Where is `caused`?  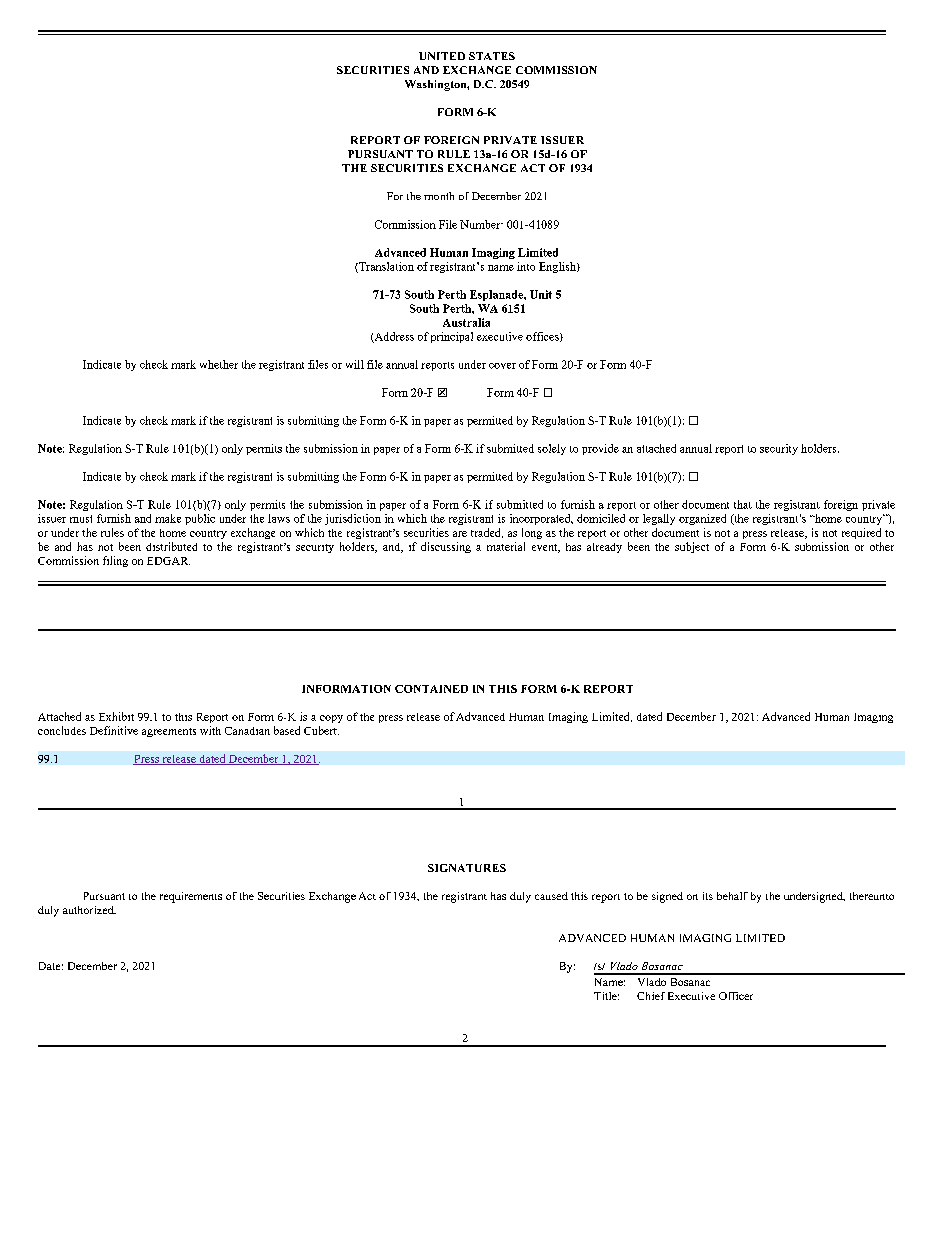
caused is located at coordinates (551, 896).
